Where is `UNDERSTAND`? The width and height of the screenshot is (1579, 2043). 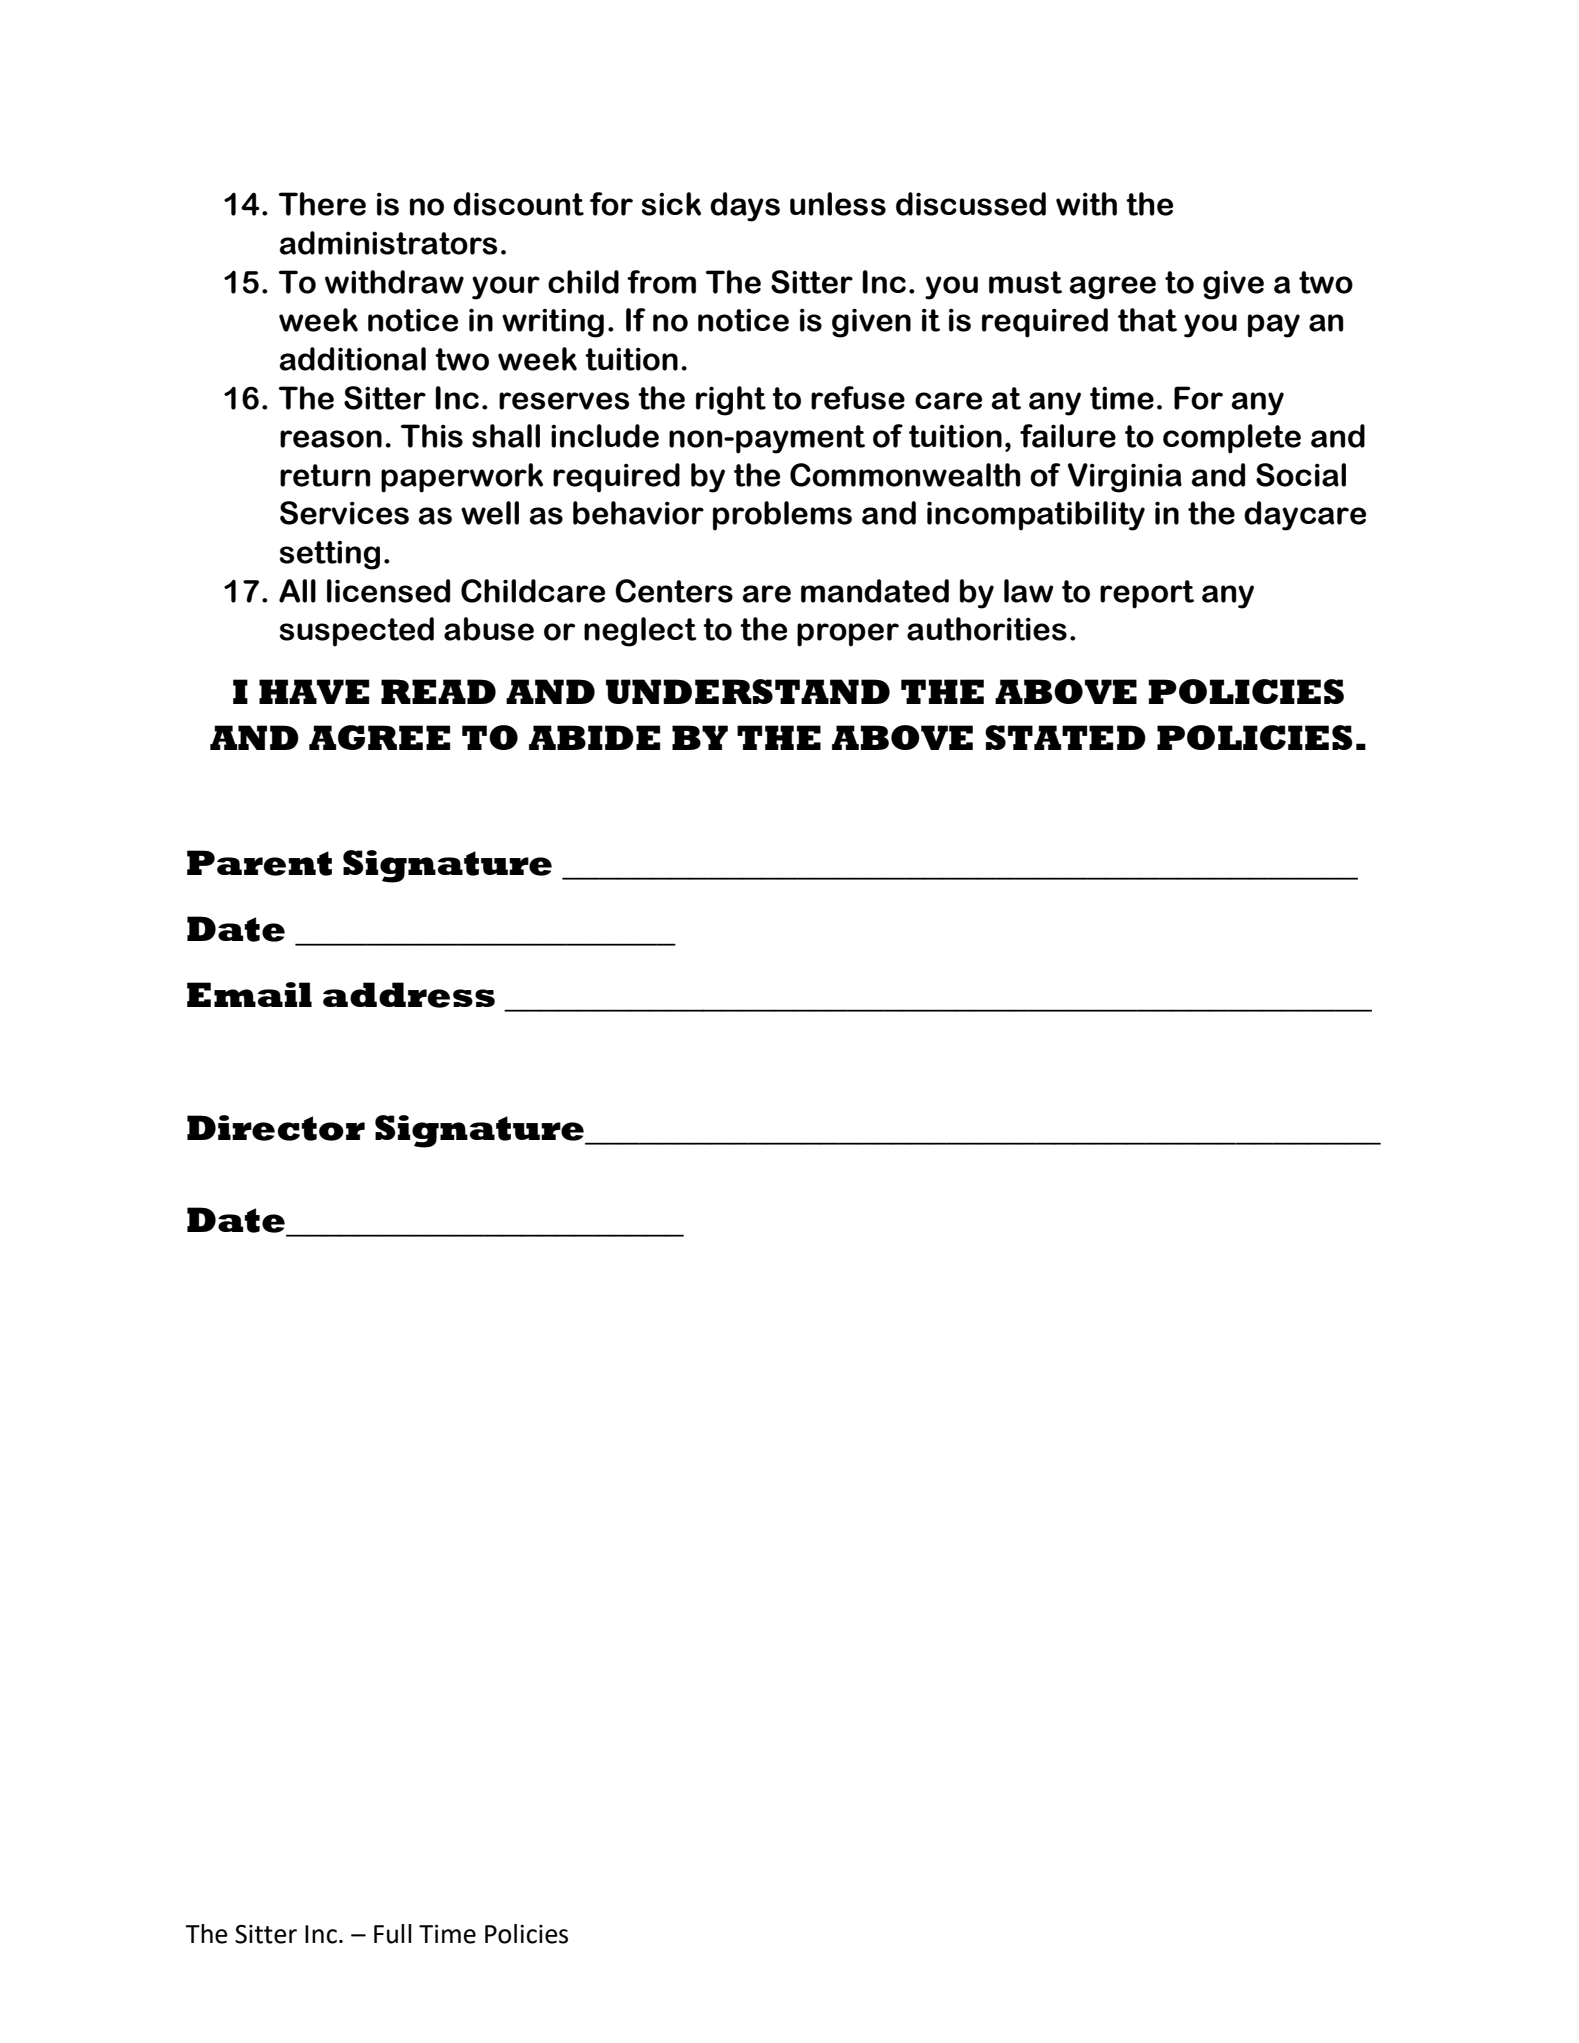
UNDERSTAND is located at coordinates (748, 691).
